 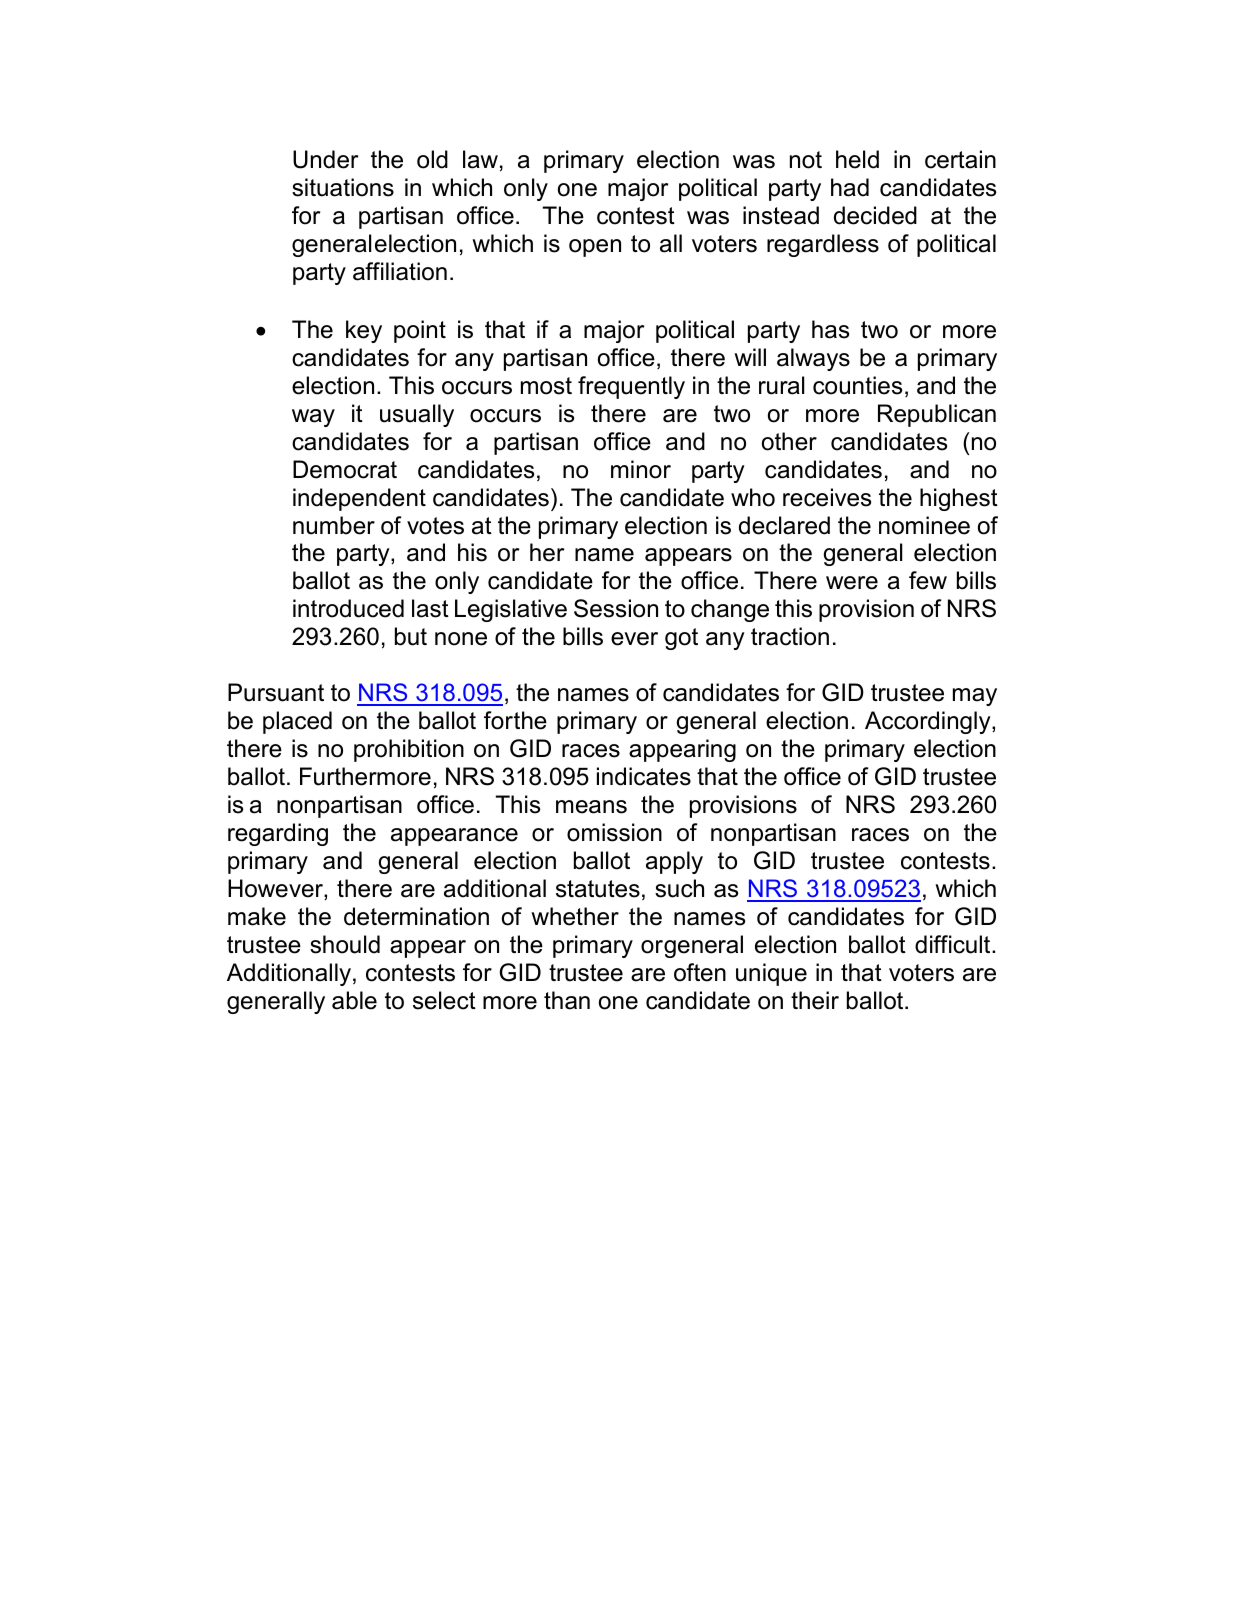 What do you see at coordinates (857, 385) in the screenshot?
I see `counties` at bounding box center [857, 385].
